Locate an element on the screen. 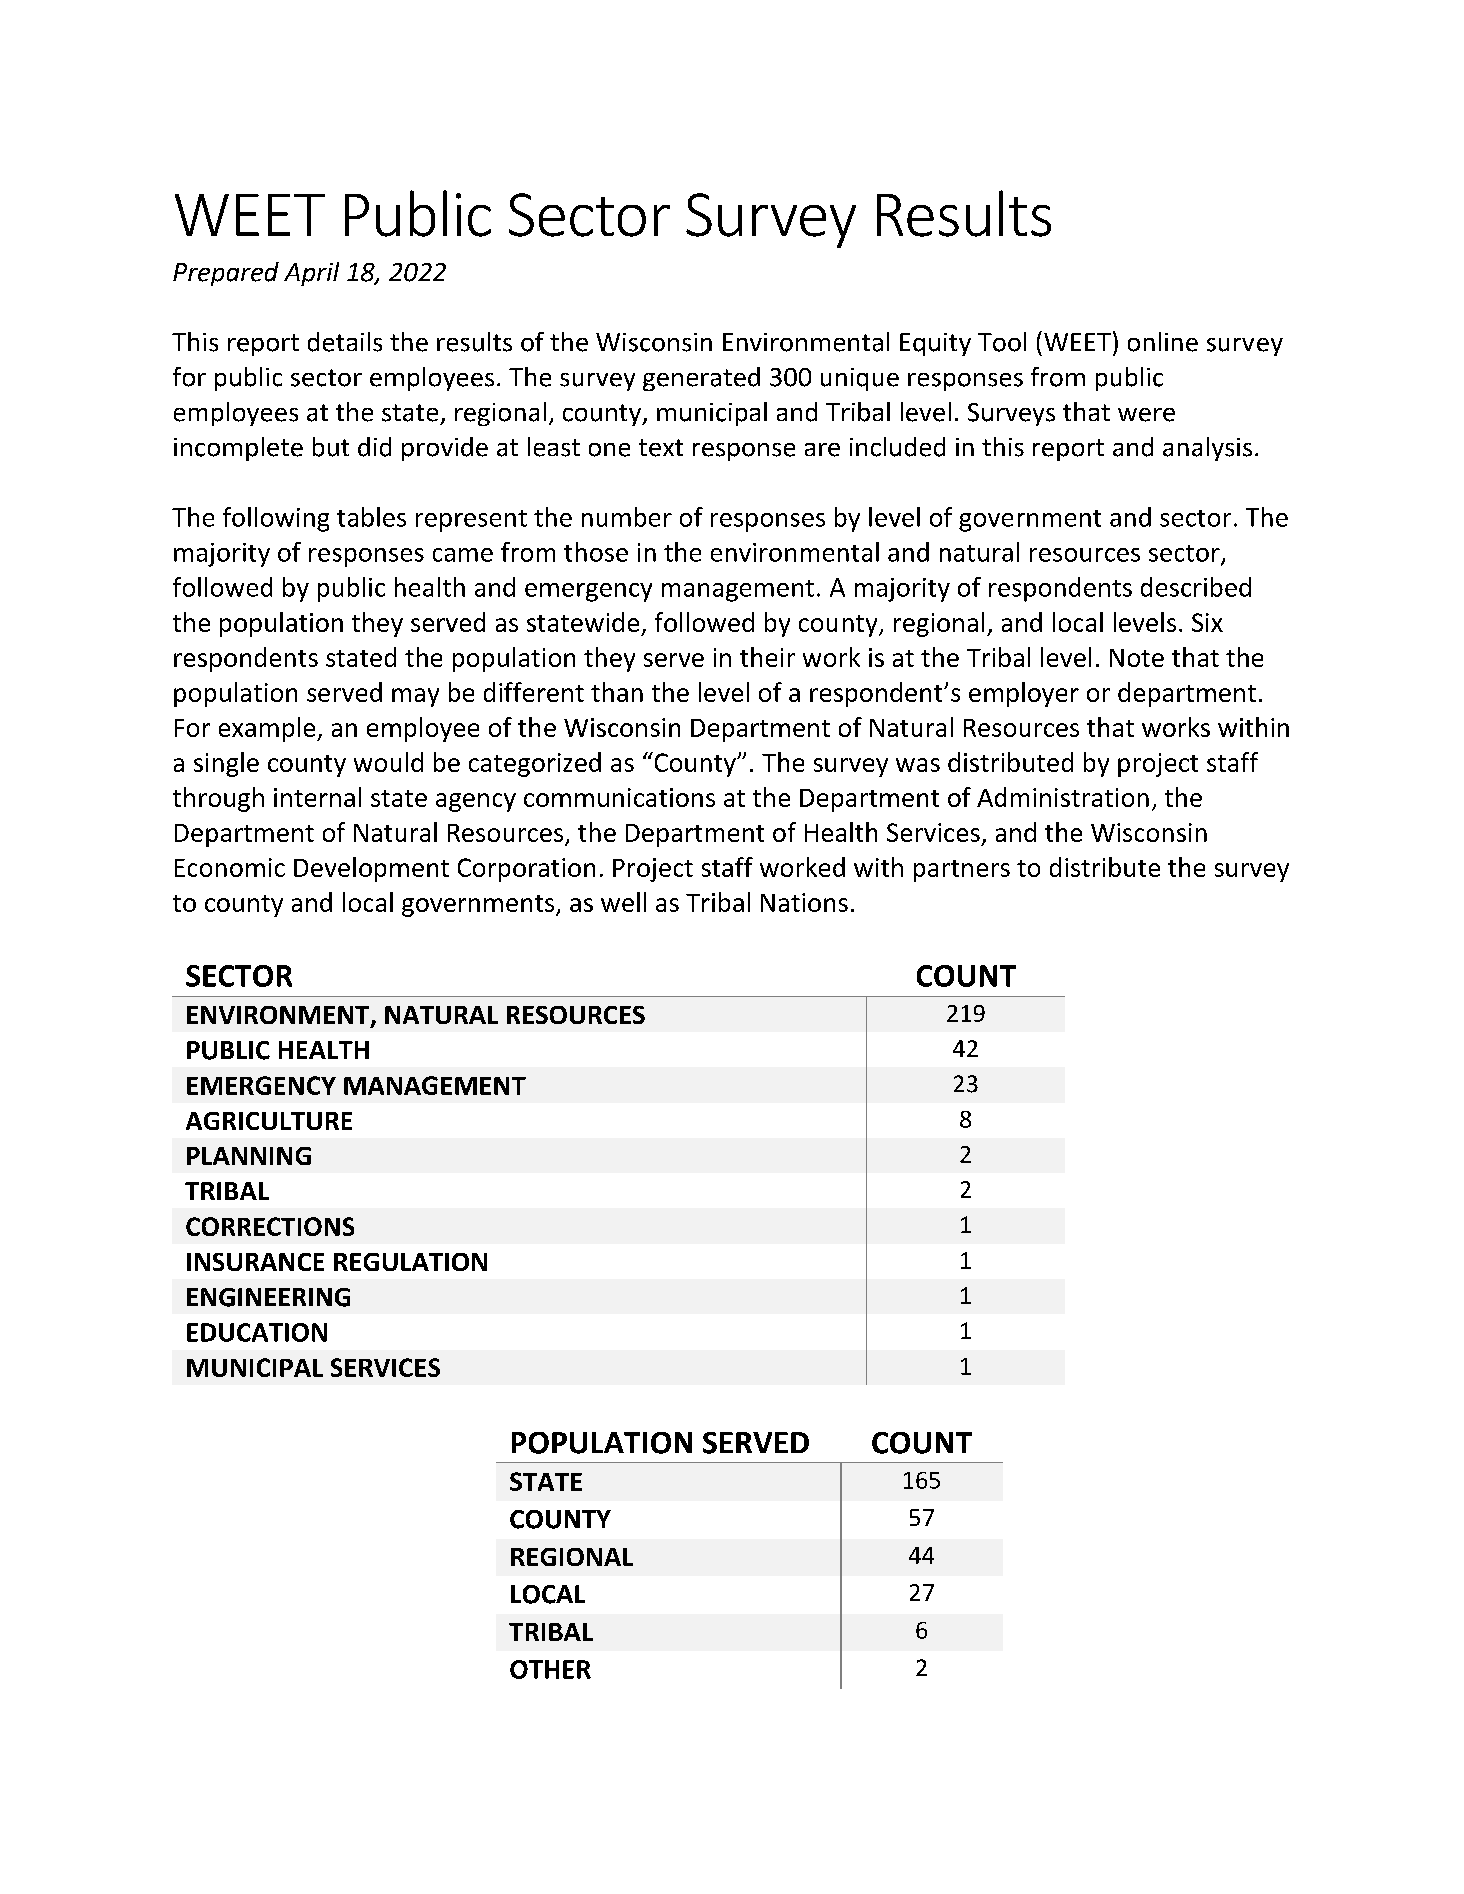  online is located at coordinates (1163, 342).
